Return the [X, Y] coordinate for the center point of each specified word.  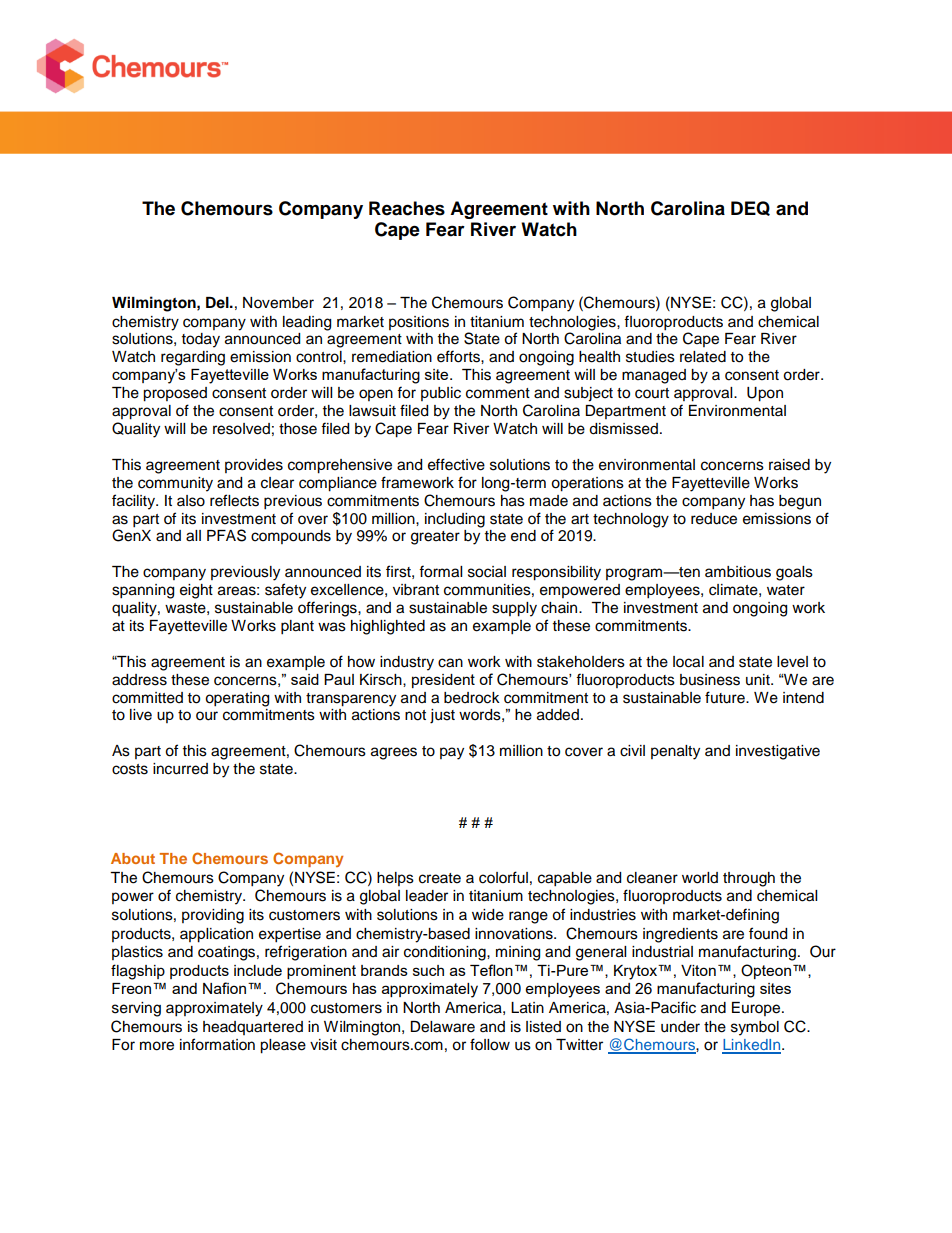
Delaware [442, 1027]
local [688, 662]
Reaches [407, 208]
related [703, 357]
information [217, 1044]
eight [196, 591]
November [278, 303]
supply [514, 609]
